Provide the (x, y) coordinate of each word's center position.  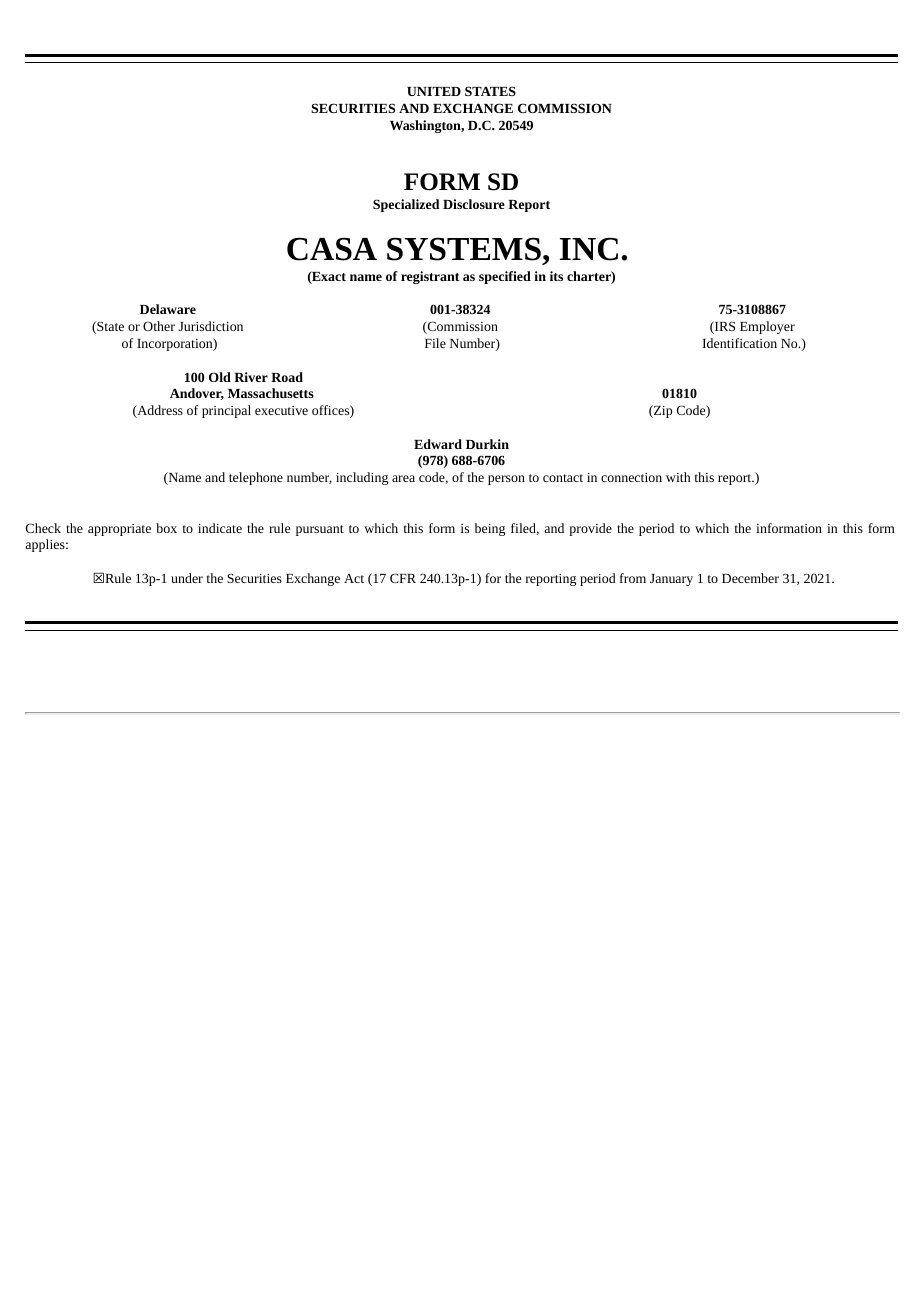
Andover (197, 394)
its (556, 276)
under (187, 578)
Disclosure (474, 204)
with (678, 477)
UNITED (434, 91)
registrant (430, 277)
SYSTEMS (464, 249)
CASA (332, 249)
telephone (256, 478)
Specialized (406, 205)
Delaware (168, 309)
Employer (767, 327)
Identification (739, 343)
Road (287, 377)
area (403, 478)
